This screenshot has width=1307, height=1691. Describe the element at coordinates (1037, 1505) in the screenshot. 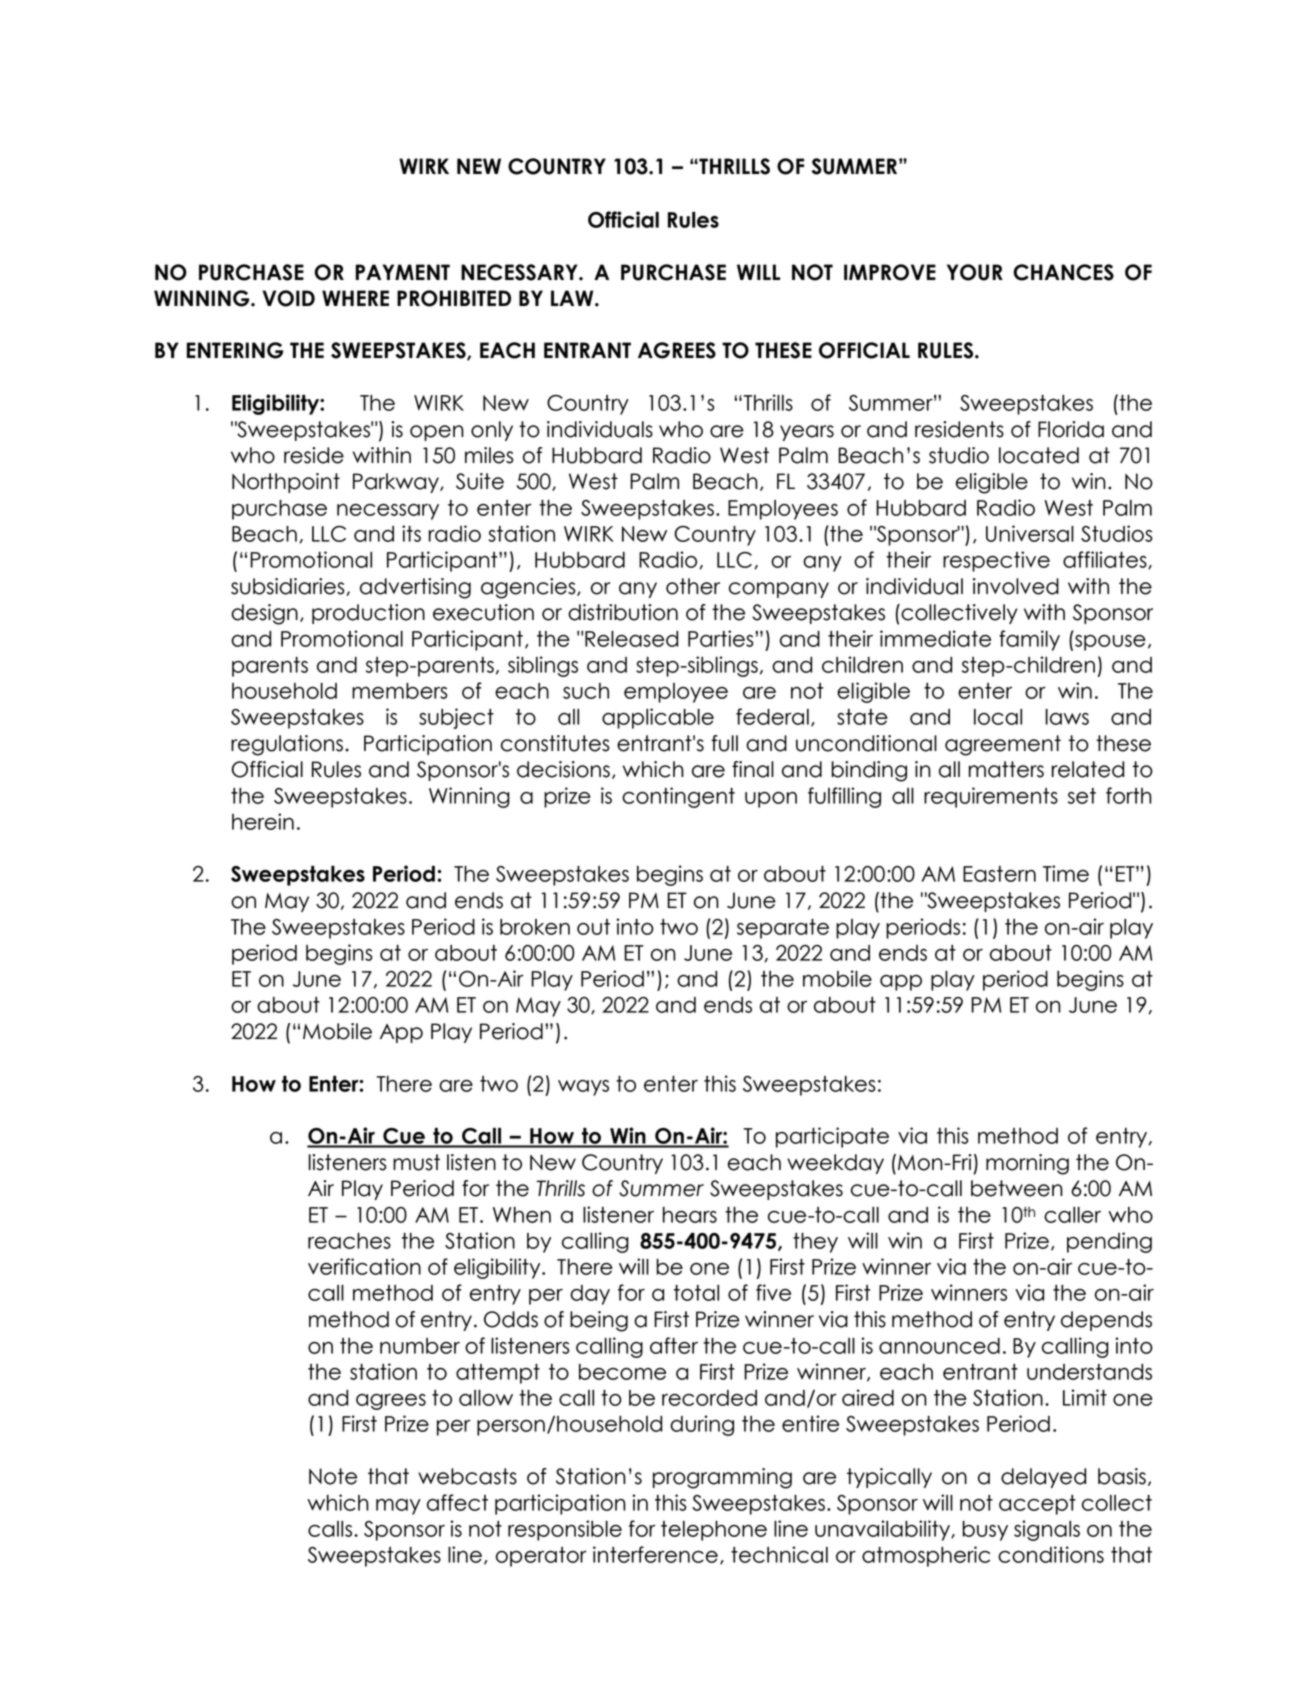

I see `accept` at that location.
